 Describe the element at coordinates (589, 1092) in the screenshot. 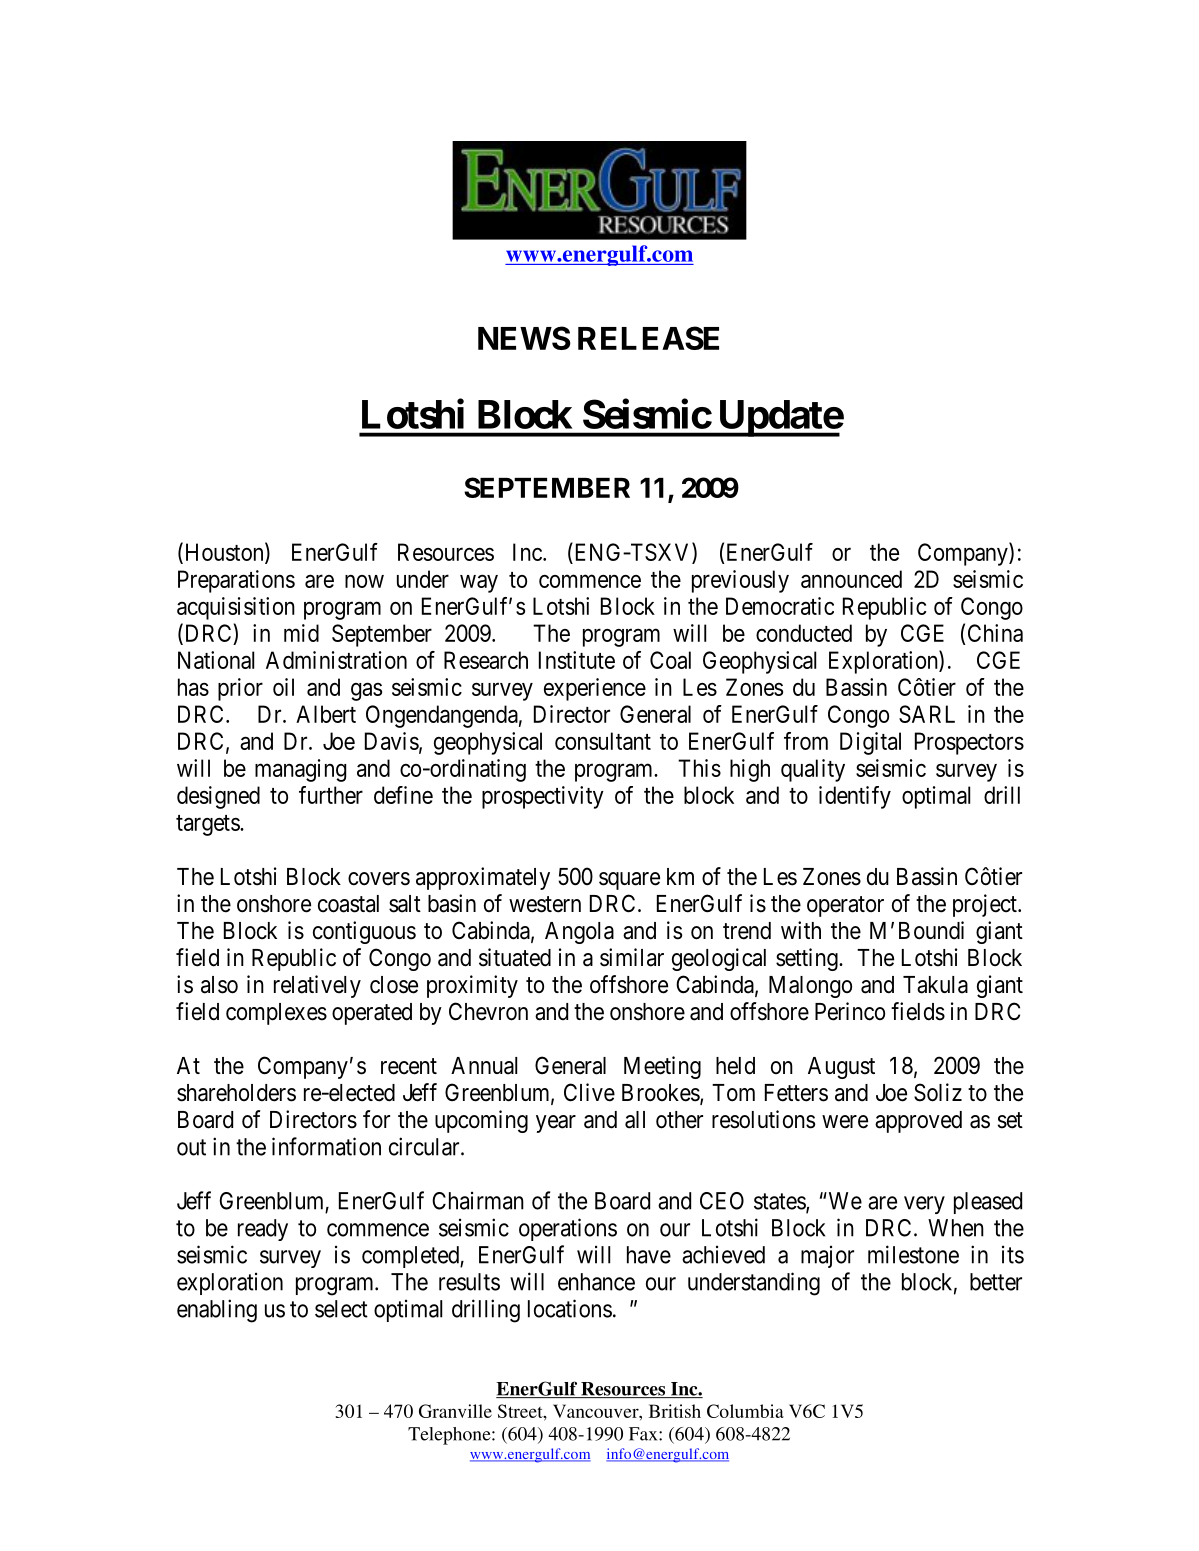

I see `Clive` at that location.
